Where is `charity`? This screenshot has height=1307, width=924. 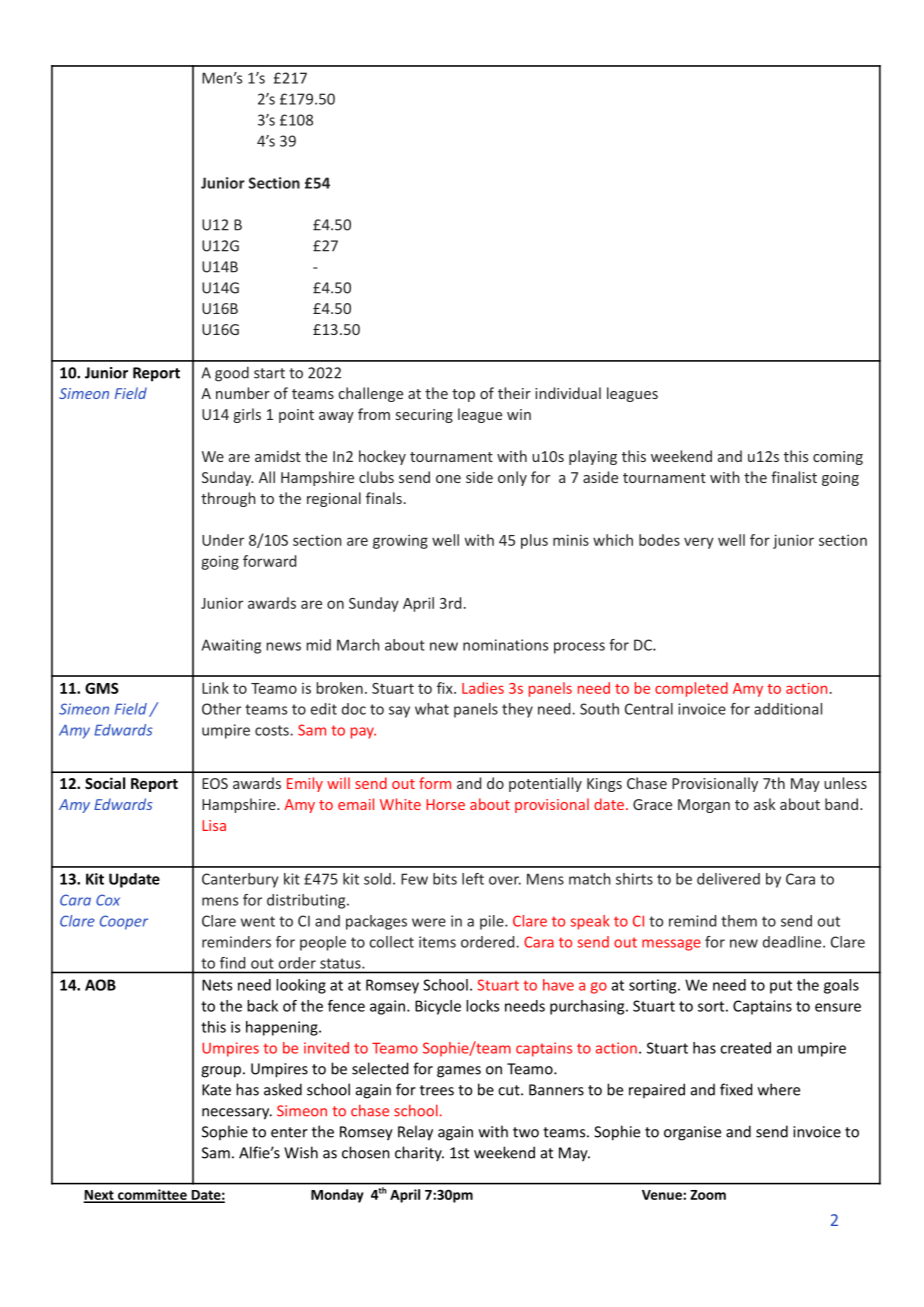 charity is located at coordinates (419, 1154).
